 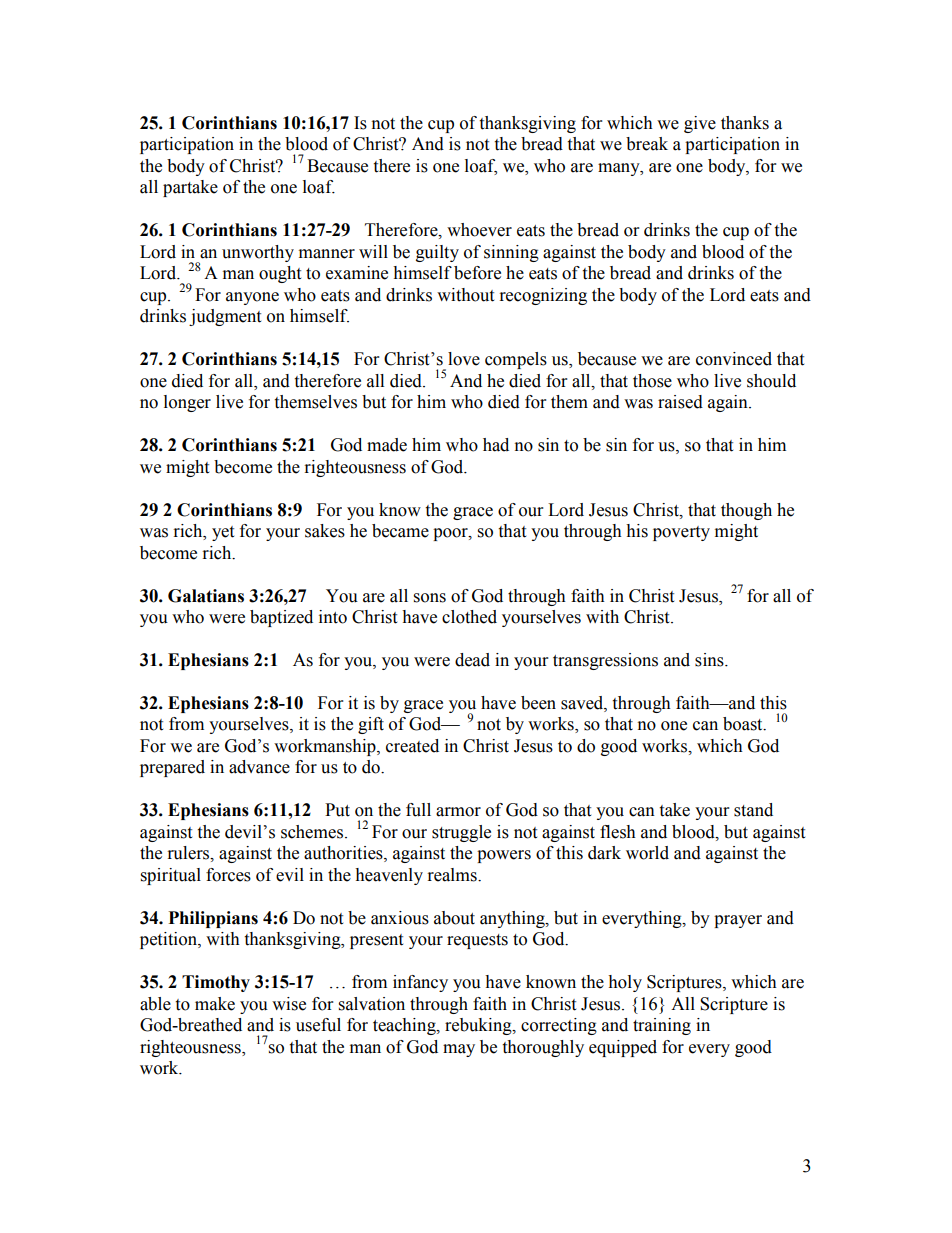 I want to click on Galatians, so click(x=206, y=596).
